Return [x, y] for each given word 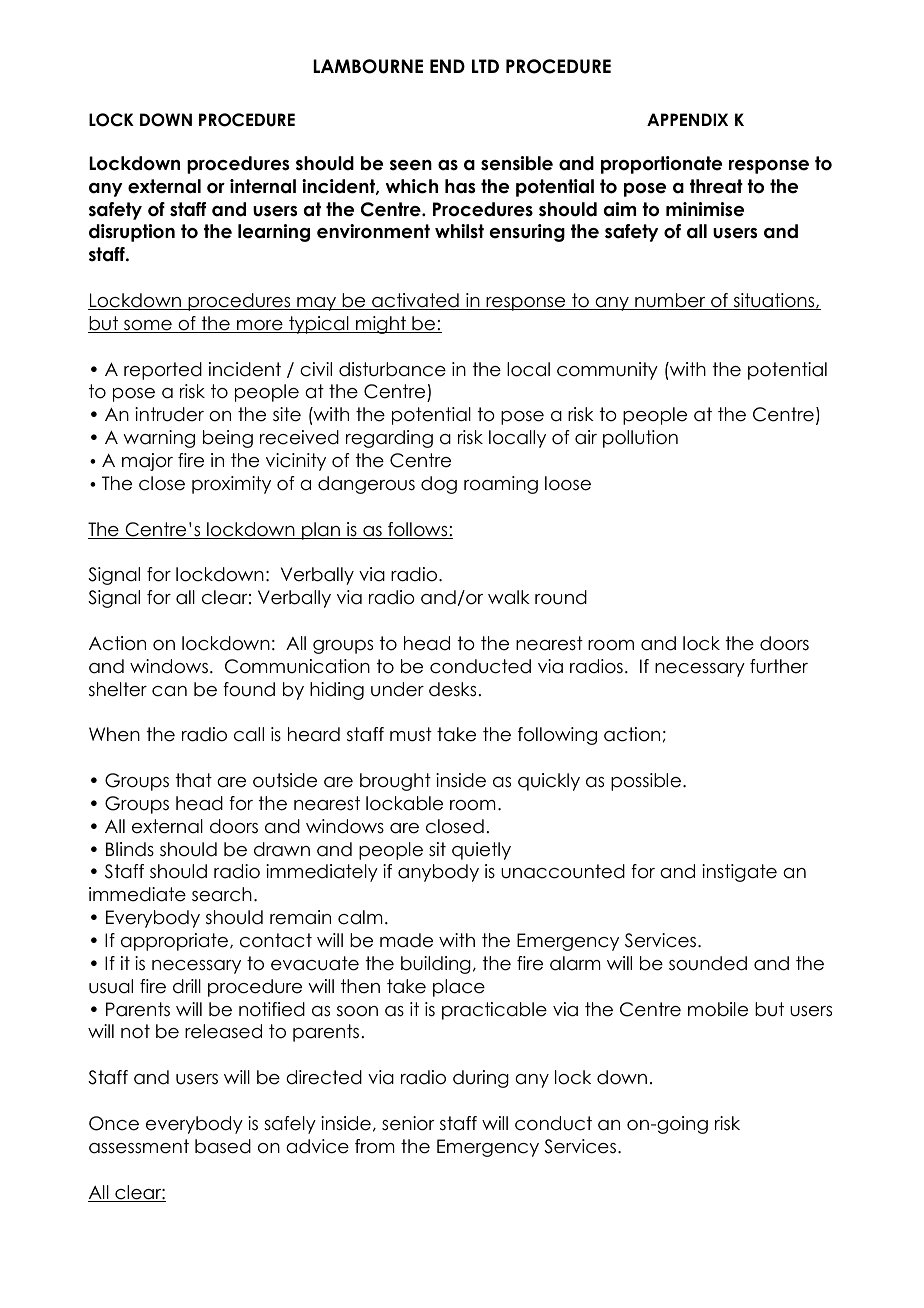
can [169, 691]
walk [509, 597]
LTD [485, 66]
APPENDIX [687, 119]
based [223, 1146]
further [779, 666]
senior [408, 1123]
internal [263, 186]
